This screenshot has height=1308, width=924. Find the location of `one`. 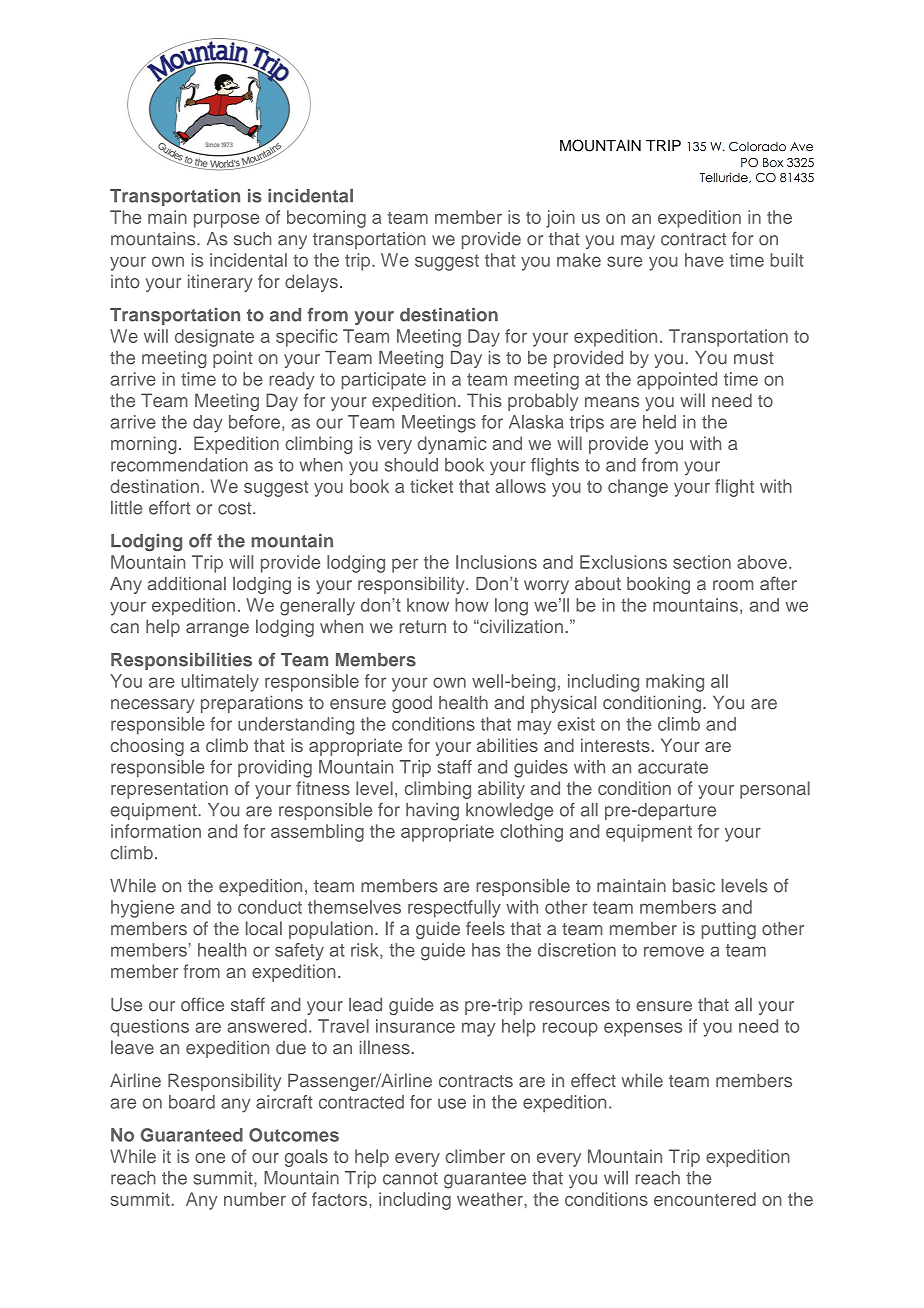

one is located at coordinates (210, 1158).
